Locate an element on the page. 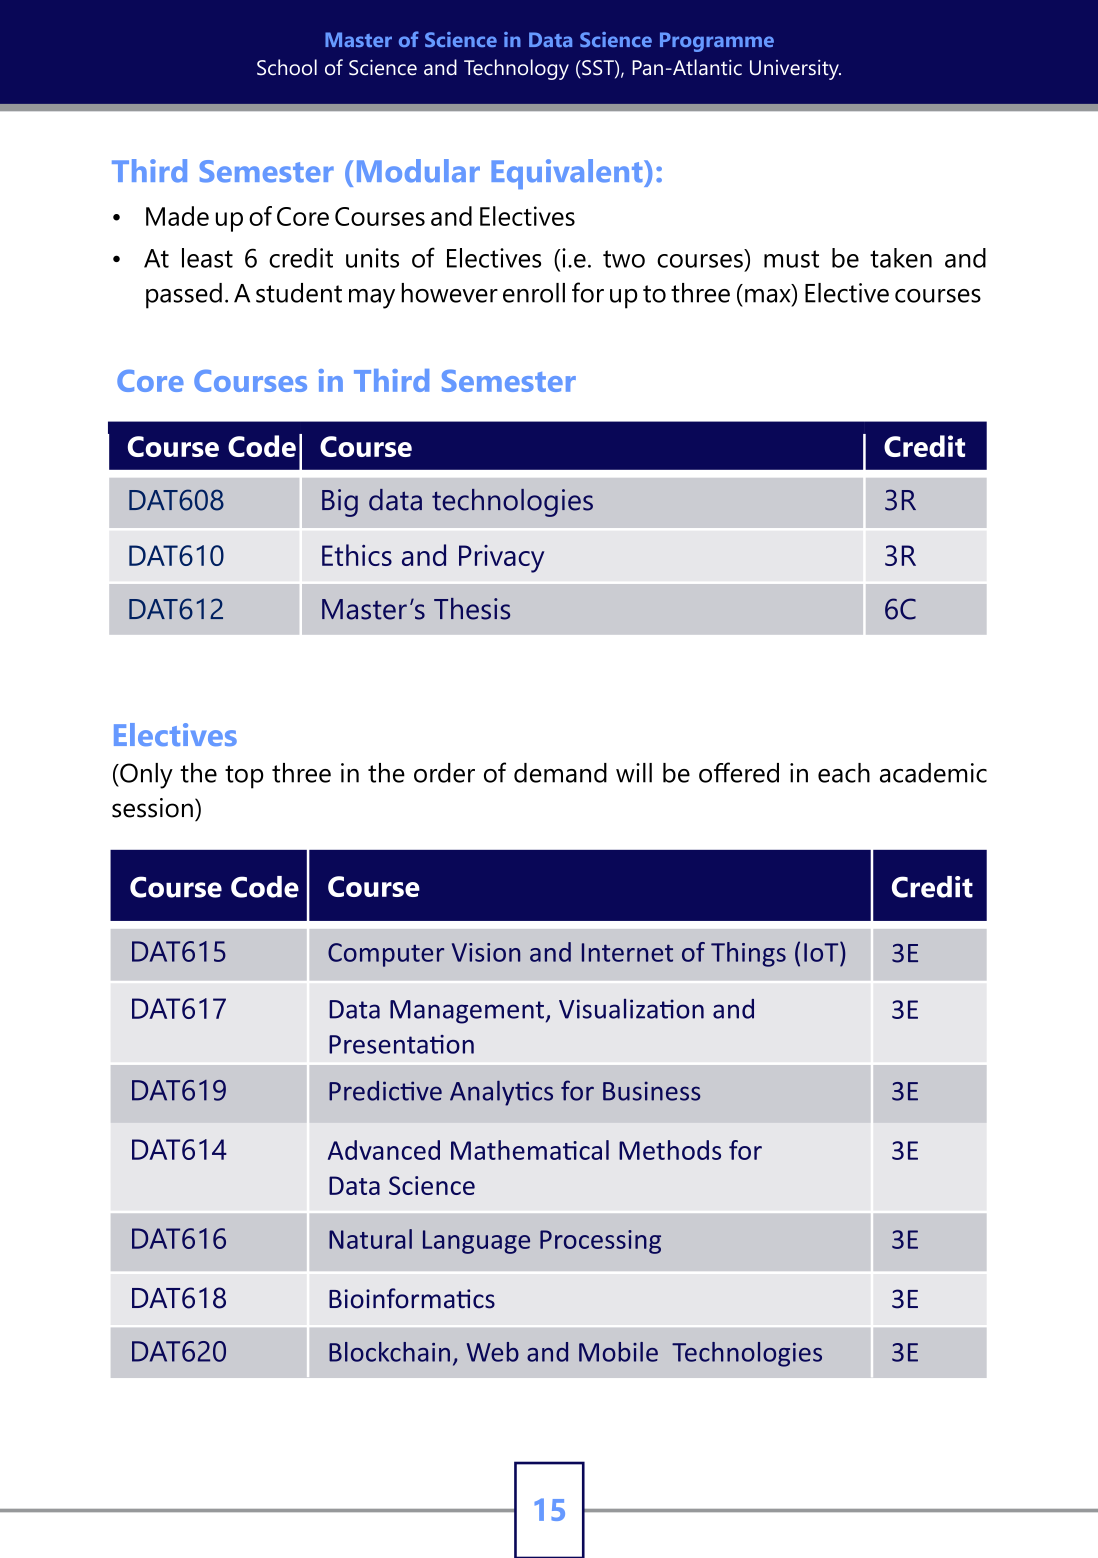  School is located at coordinates (287, 67).
